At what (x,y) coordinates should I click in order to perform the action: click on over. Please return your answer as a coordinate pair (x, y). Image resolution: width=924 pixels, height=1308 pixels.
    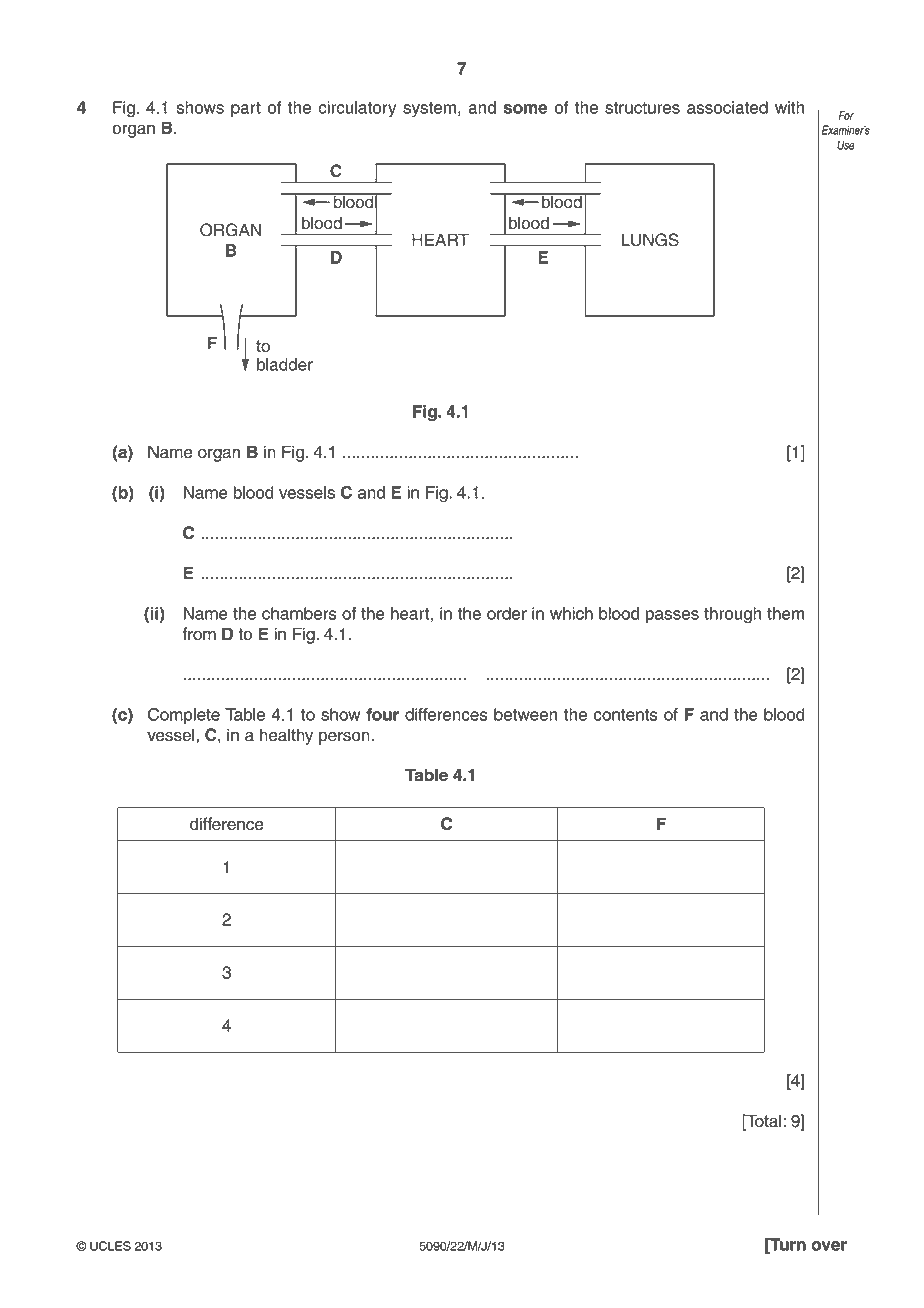
    Looking at the image, I should click on (829, 1246).
